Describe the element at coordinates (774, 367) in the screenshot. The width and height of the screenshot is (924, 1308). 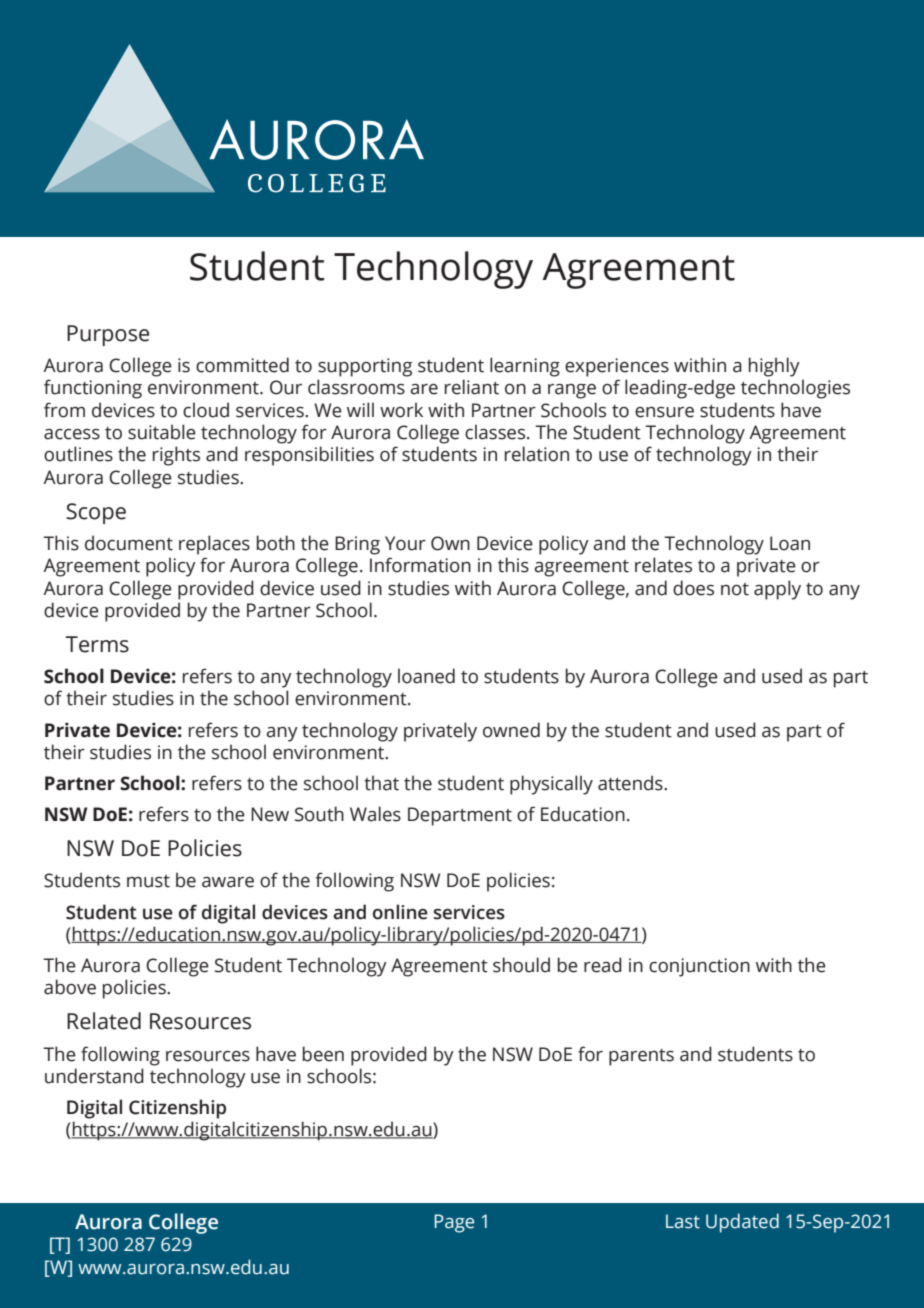
I see `highly` at that location.
